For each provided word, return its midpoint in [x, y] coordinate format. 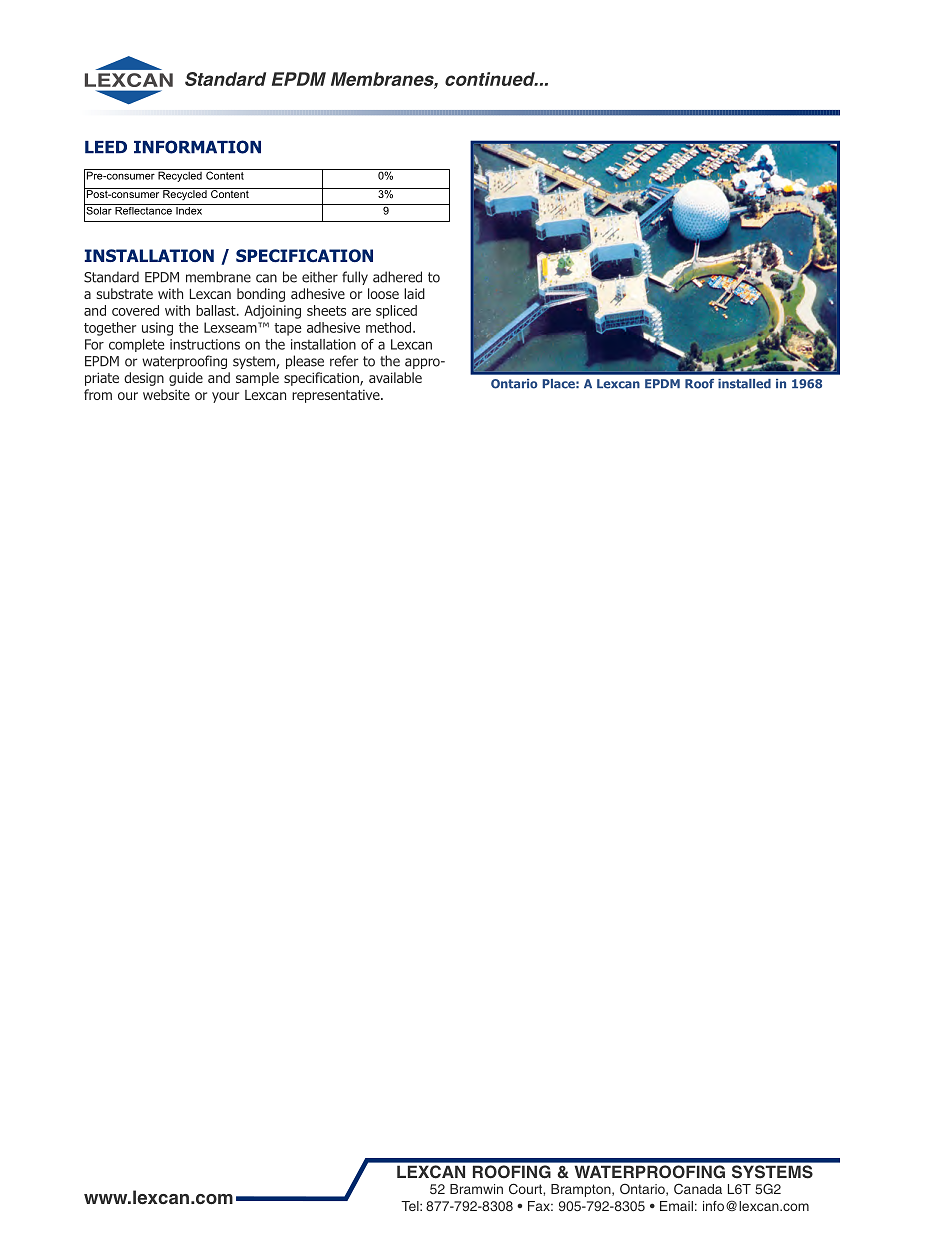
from [98, 394]
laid [414, 293]
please [305, 362]
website [166, 394]
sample [257, 379]
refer [344, 361]
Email [676, 1206]
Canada [698, 1188]
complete [136, 345]
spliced [396, 312]
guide [186, 379]
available [395, 377]
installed [744, 384]
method [390, 327]
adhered [397, 277]
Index [189, 209]
